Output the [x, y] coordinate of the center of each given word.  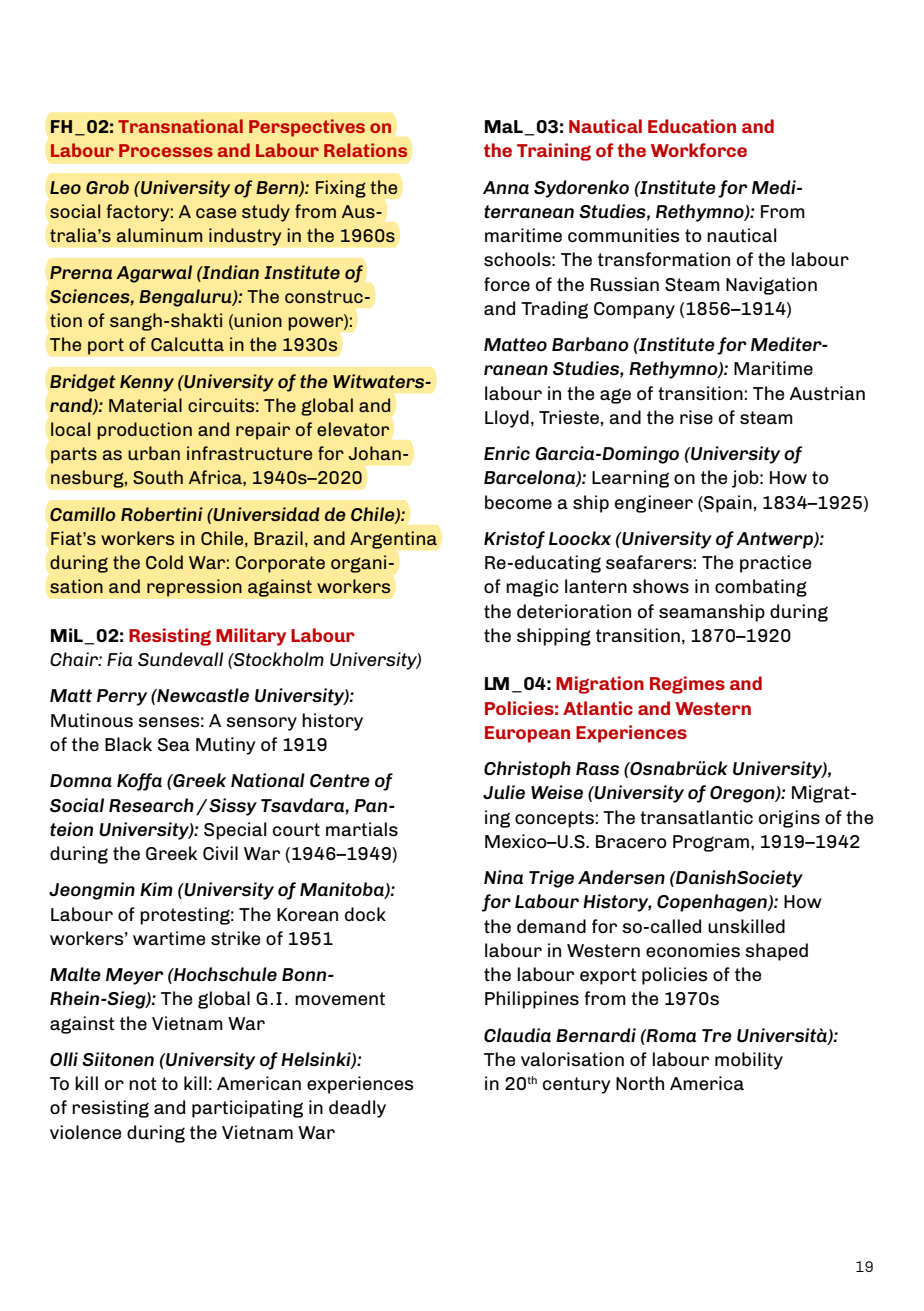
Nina [503, 877]
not [143, 1083]
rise [696, 417]
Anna [506, 187]
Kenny [147, 383]
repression [194, 588]
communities [623, 235]
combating [761, 588]
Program [711, 843]
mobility [749, 1061]
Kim [156, 889]
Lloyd [507, 419]
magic [532, 588]
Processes [166, 150]
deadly [357, 1109]
